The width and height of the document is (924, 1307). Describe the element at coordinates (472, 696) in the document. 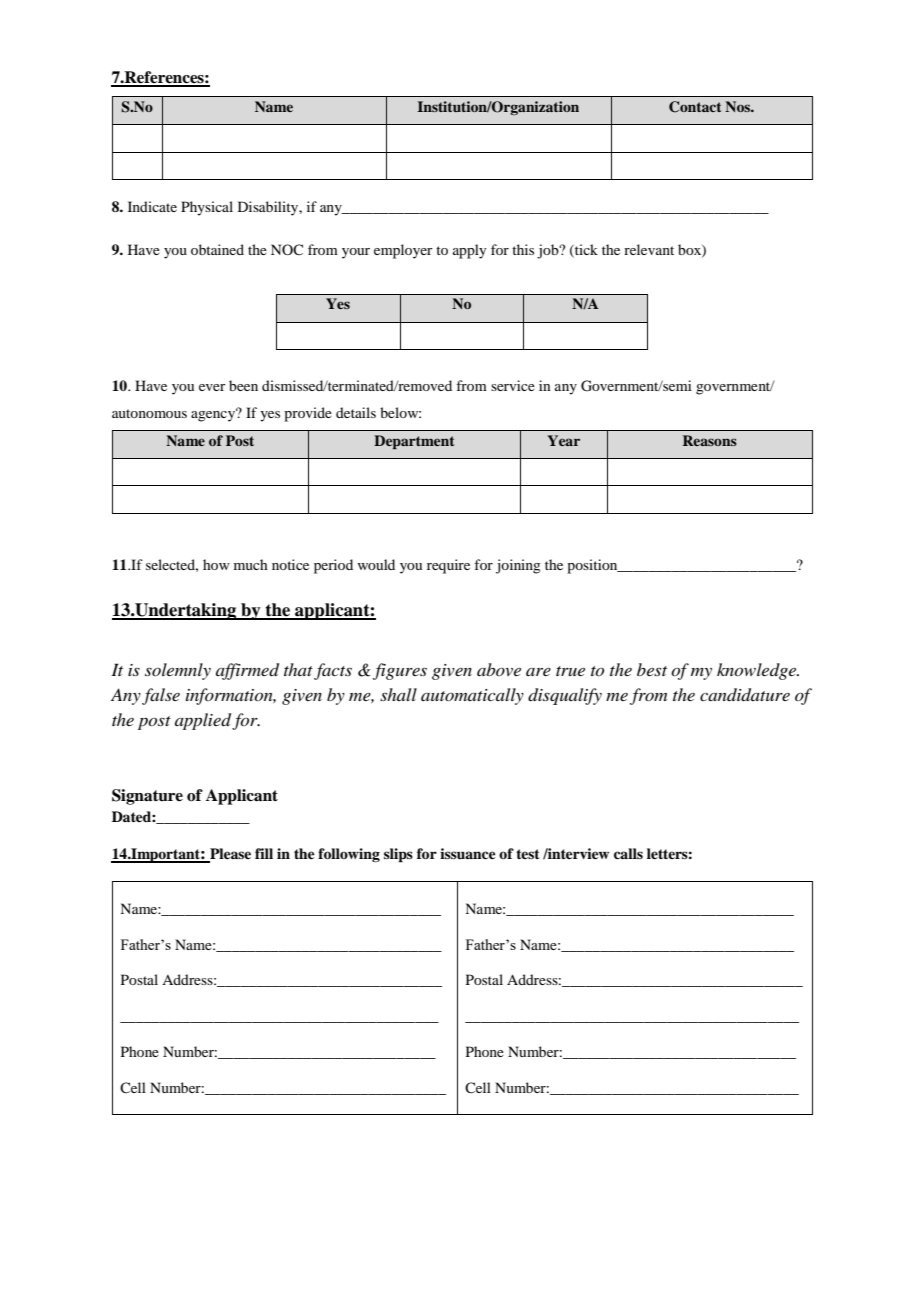

I see `automatically` at that location.
